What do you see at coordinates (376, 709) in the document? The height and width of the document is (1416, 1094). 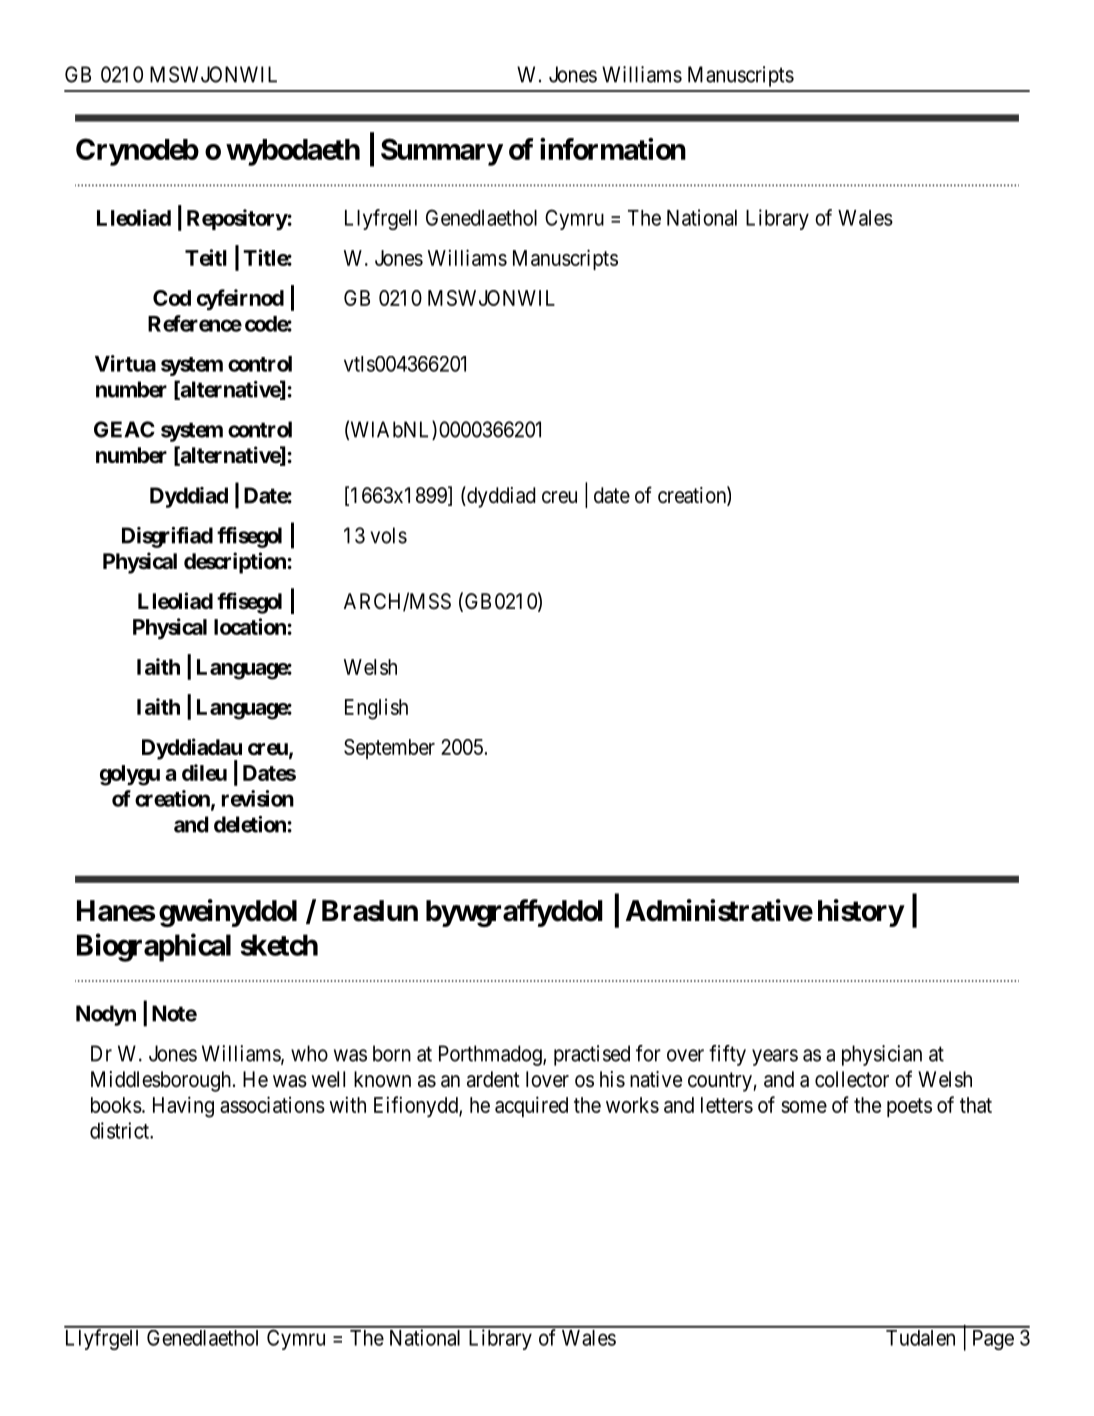 I see `English` at bounding box center [376, 709].
